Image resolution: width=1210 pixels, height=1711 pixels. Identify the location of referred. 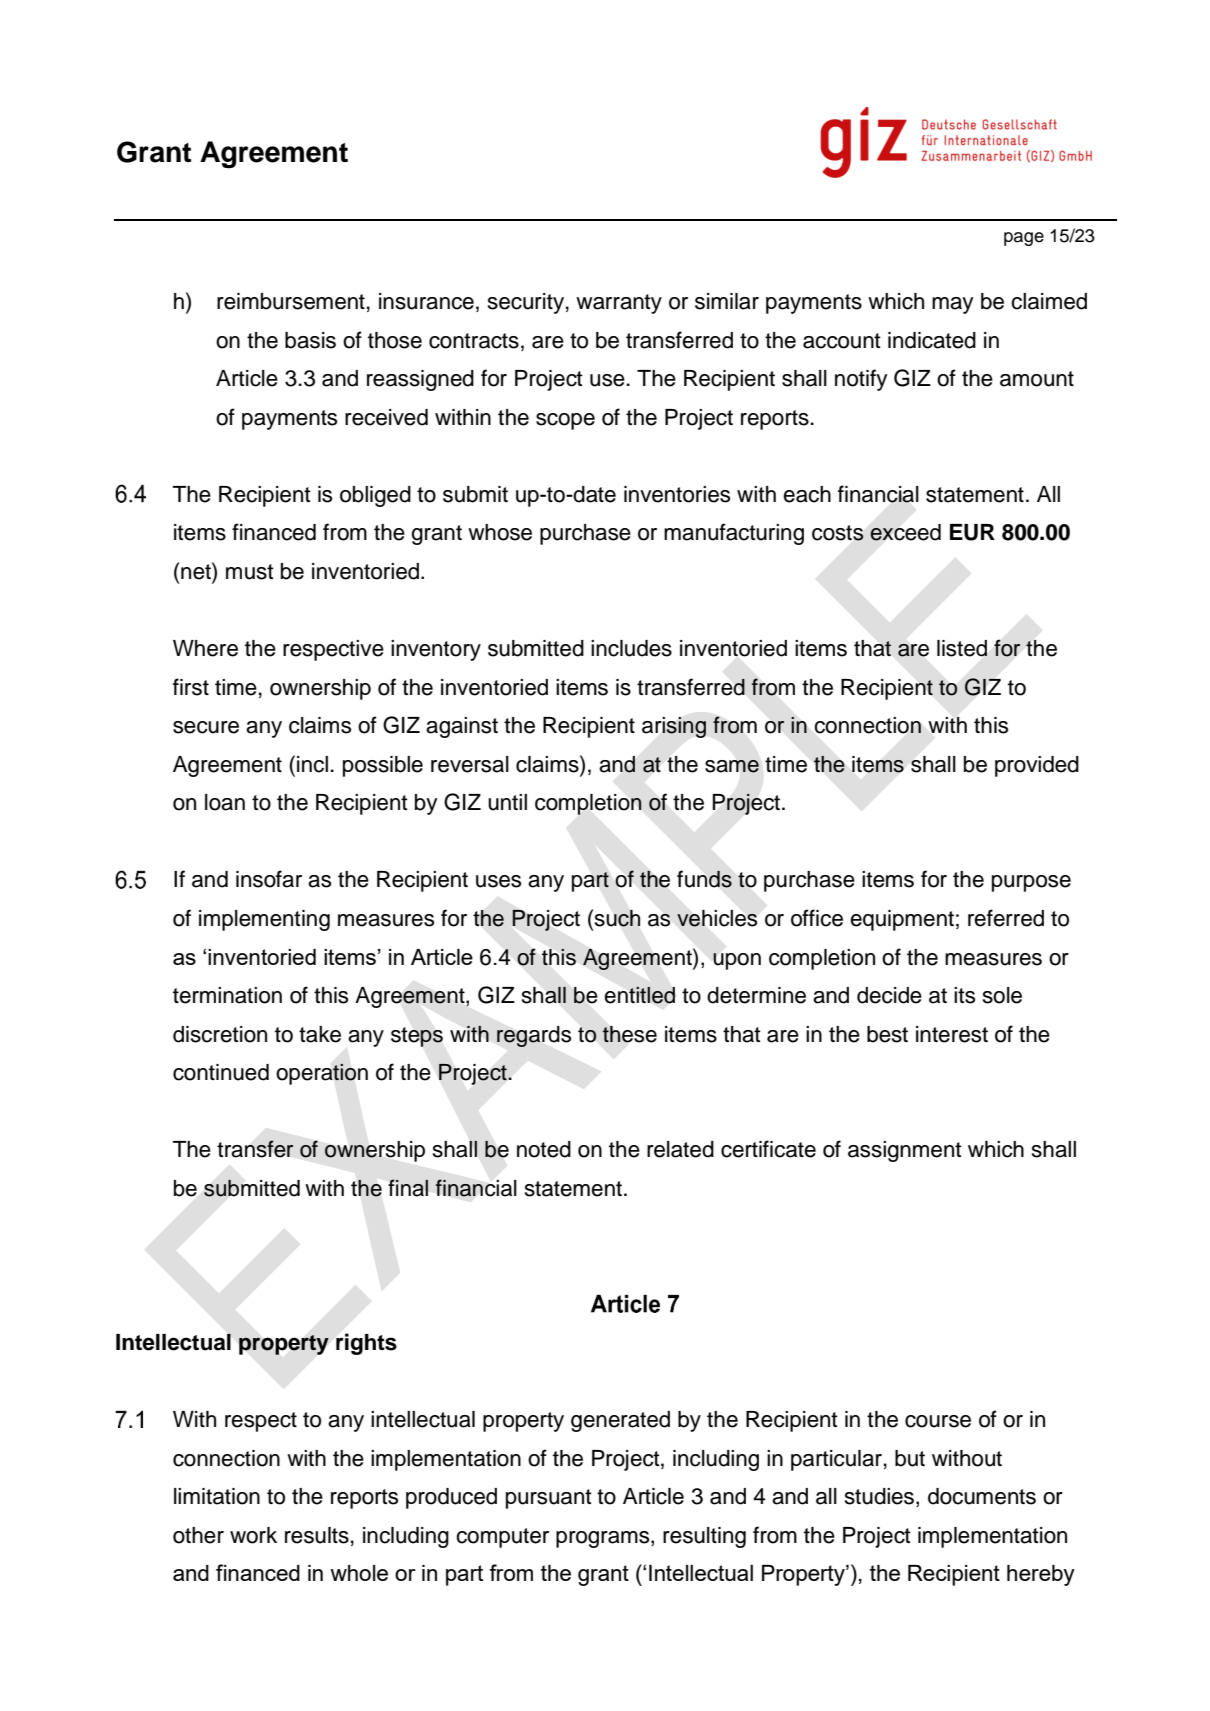
(1006, 918).
